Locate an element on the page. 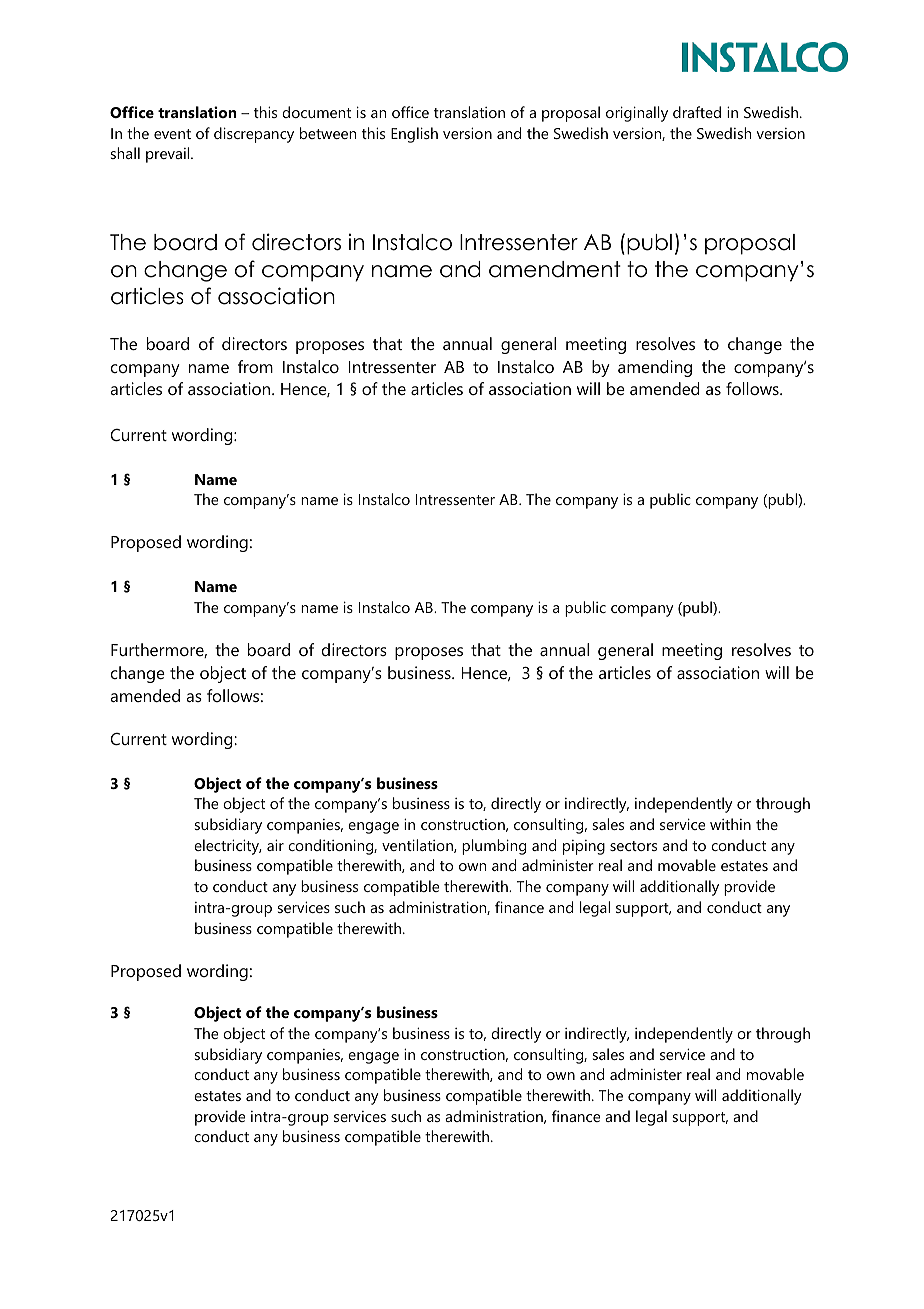 Image resolution: width=924 pixels, height=1309 pixels. between is located at coordinates (328, 133).
